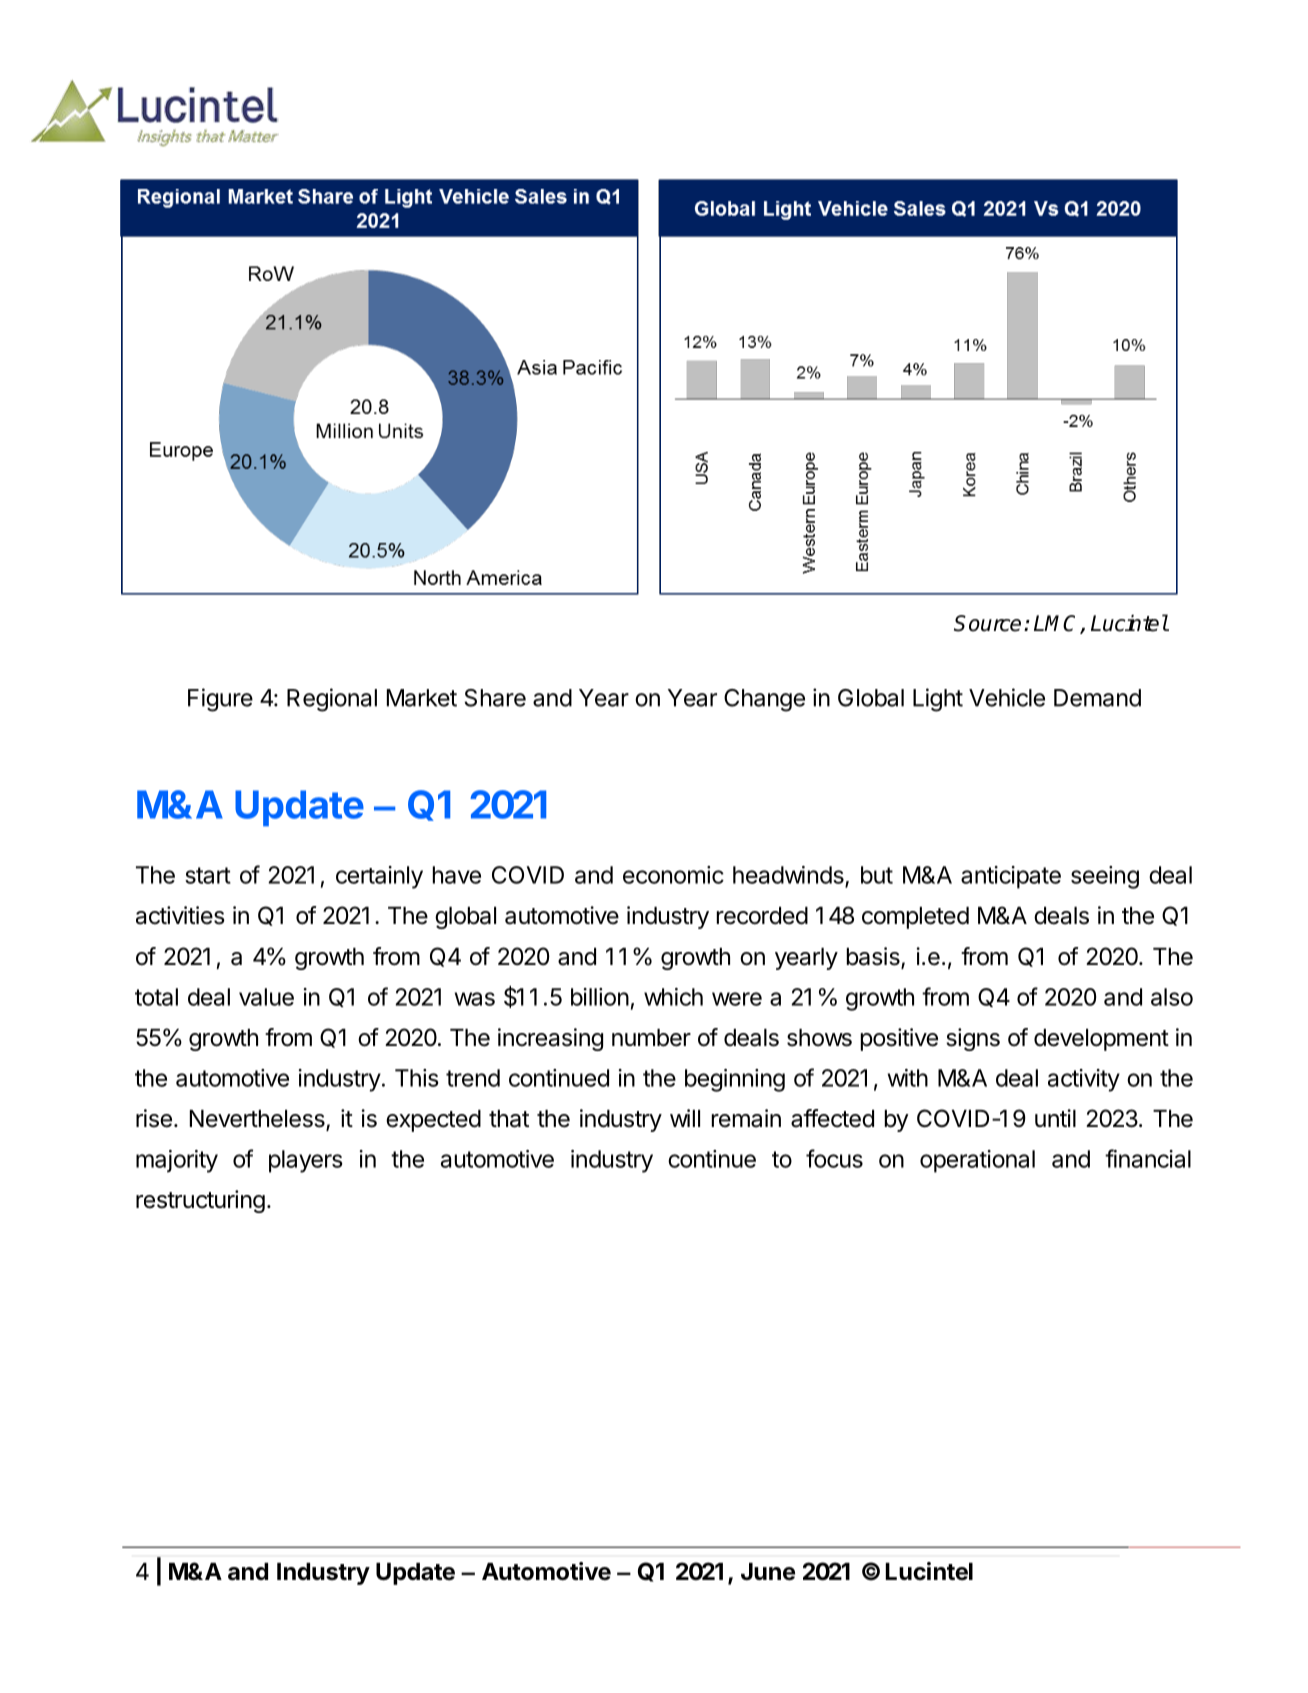  Describe the element at coordinates (977, 1161) in the screenshot. I see `operational` at that location.
